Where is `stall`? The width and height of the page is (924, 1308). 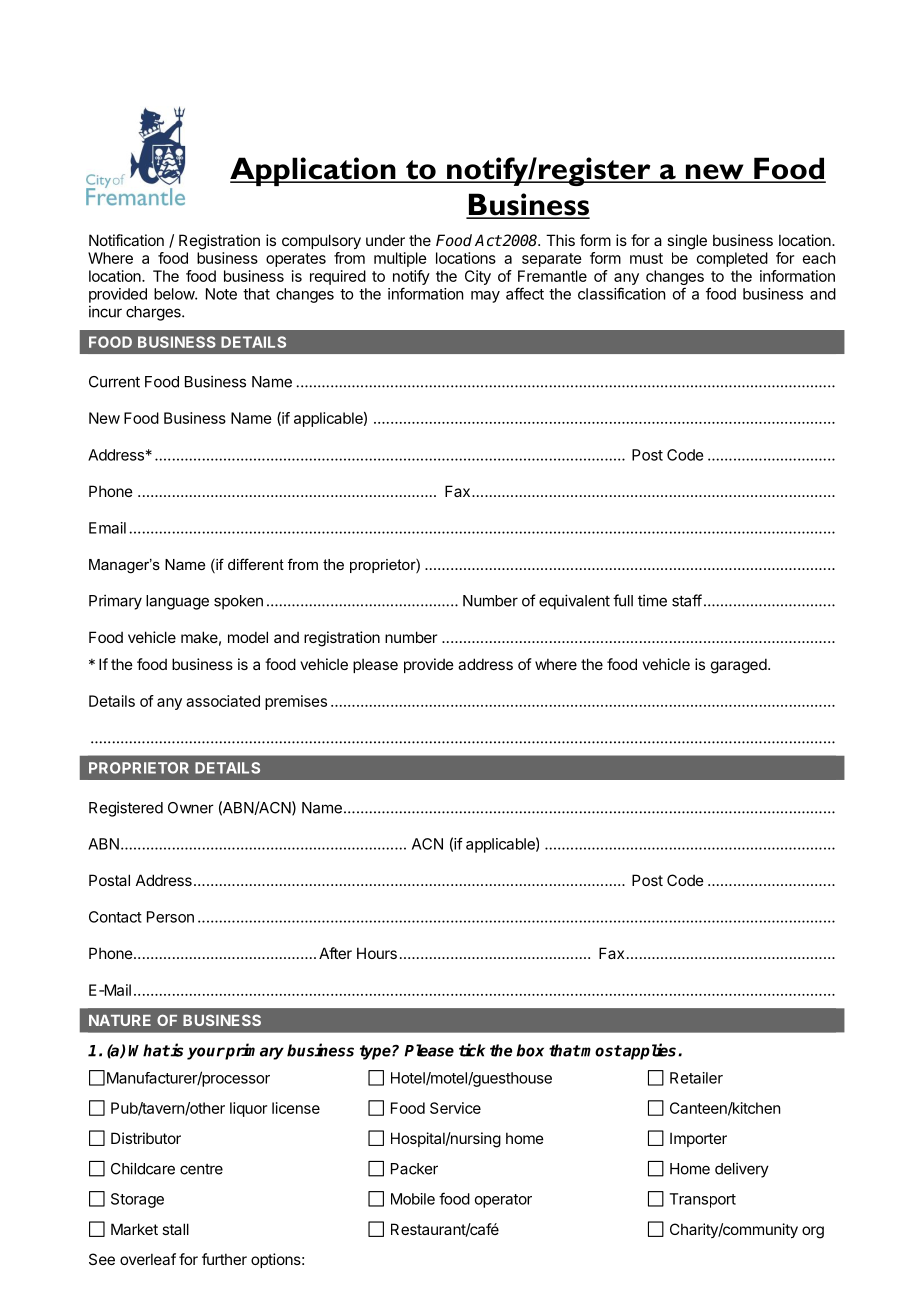 stall is located at coordinates (175, 1229).
